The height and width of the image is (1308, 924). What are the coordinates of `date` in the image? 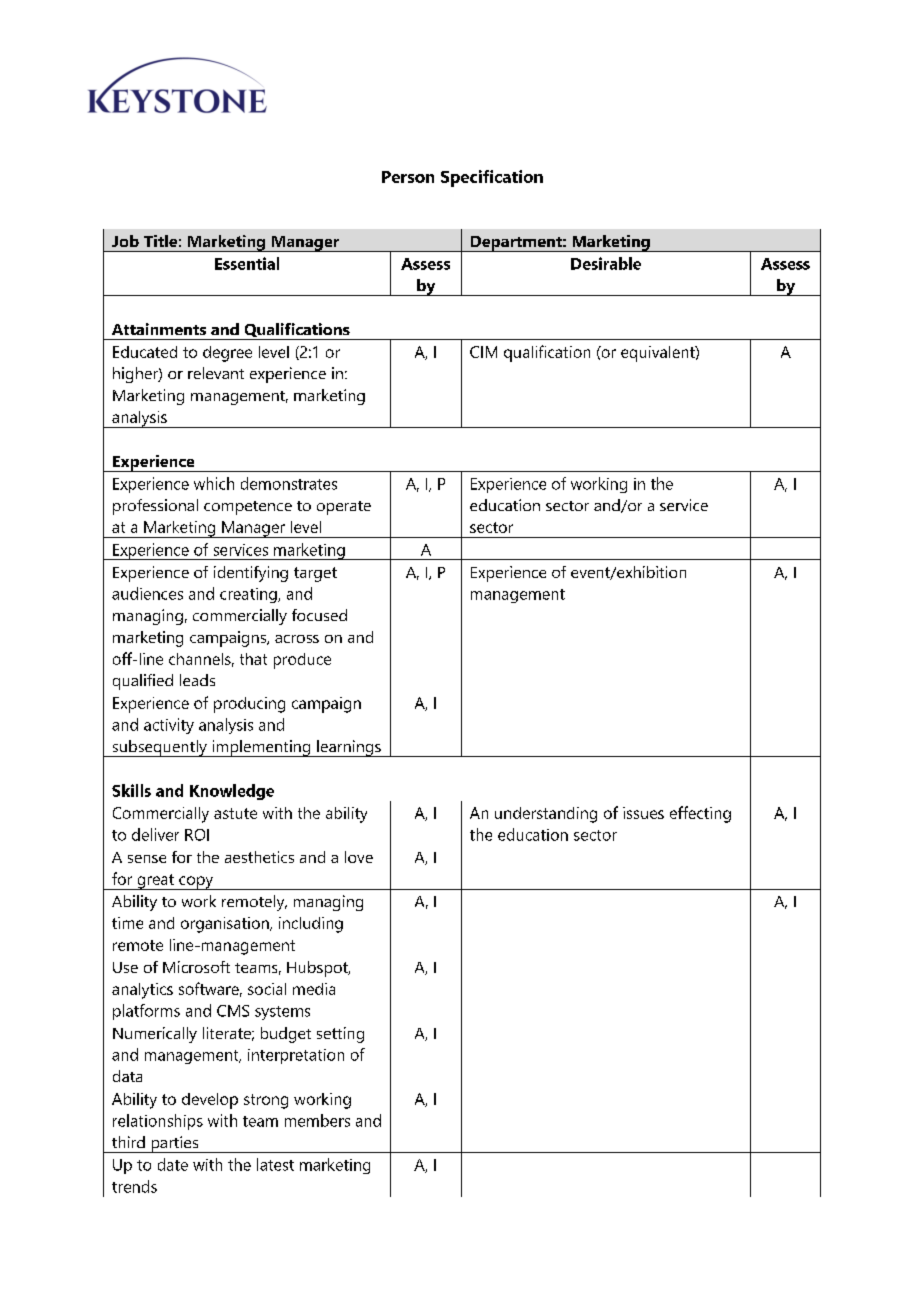 It's located at (173, 1164).
